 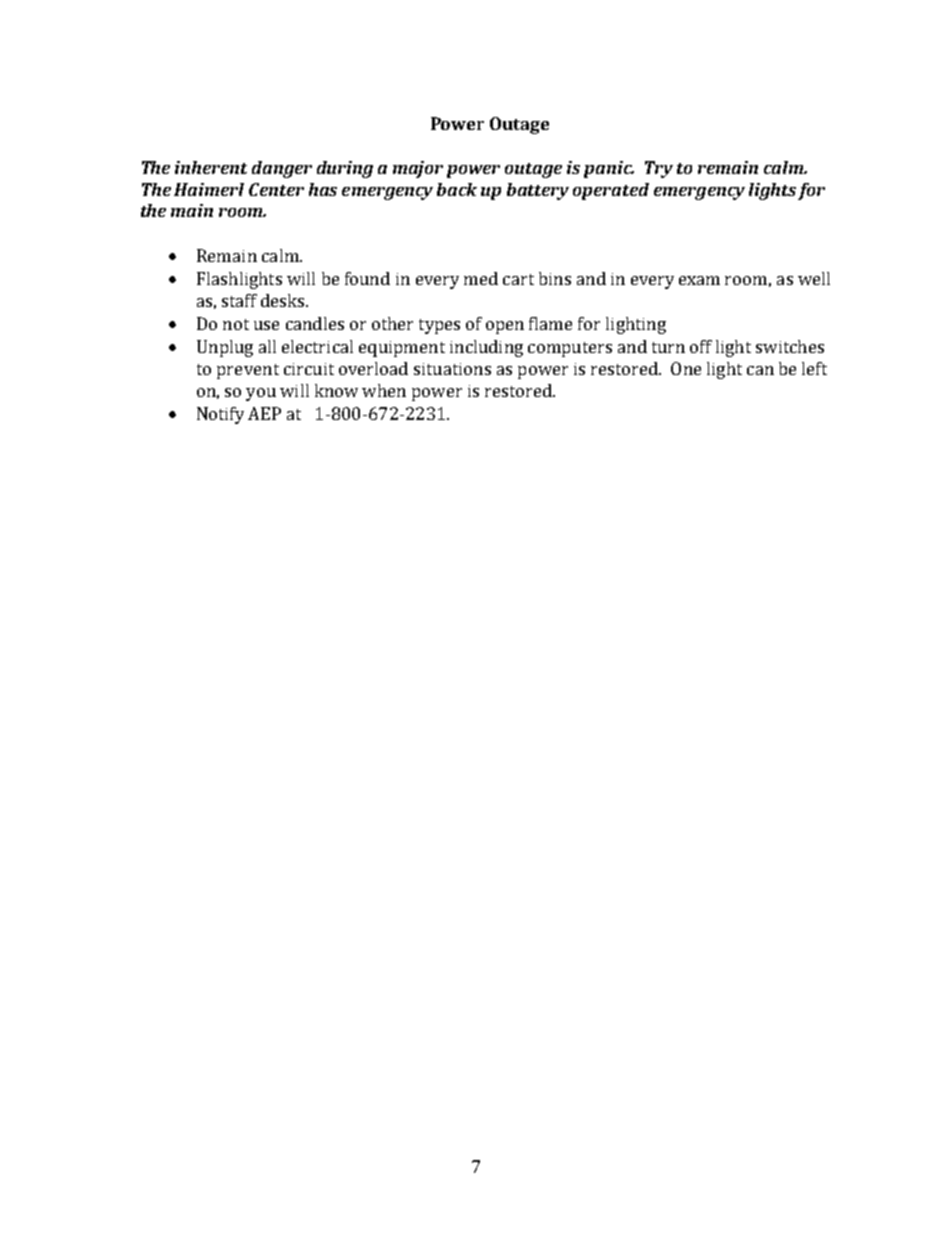 What do you see at coordinates (701, 346) in the screenshot?
I see `off` at bounding box center [701, 346].
